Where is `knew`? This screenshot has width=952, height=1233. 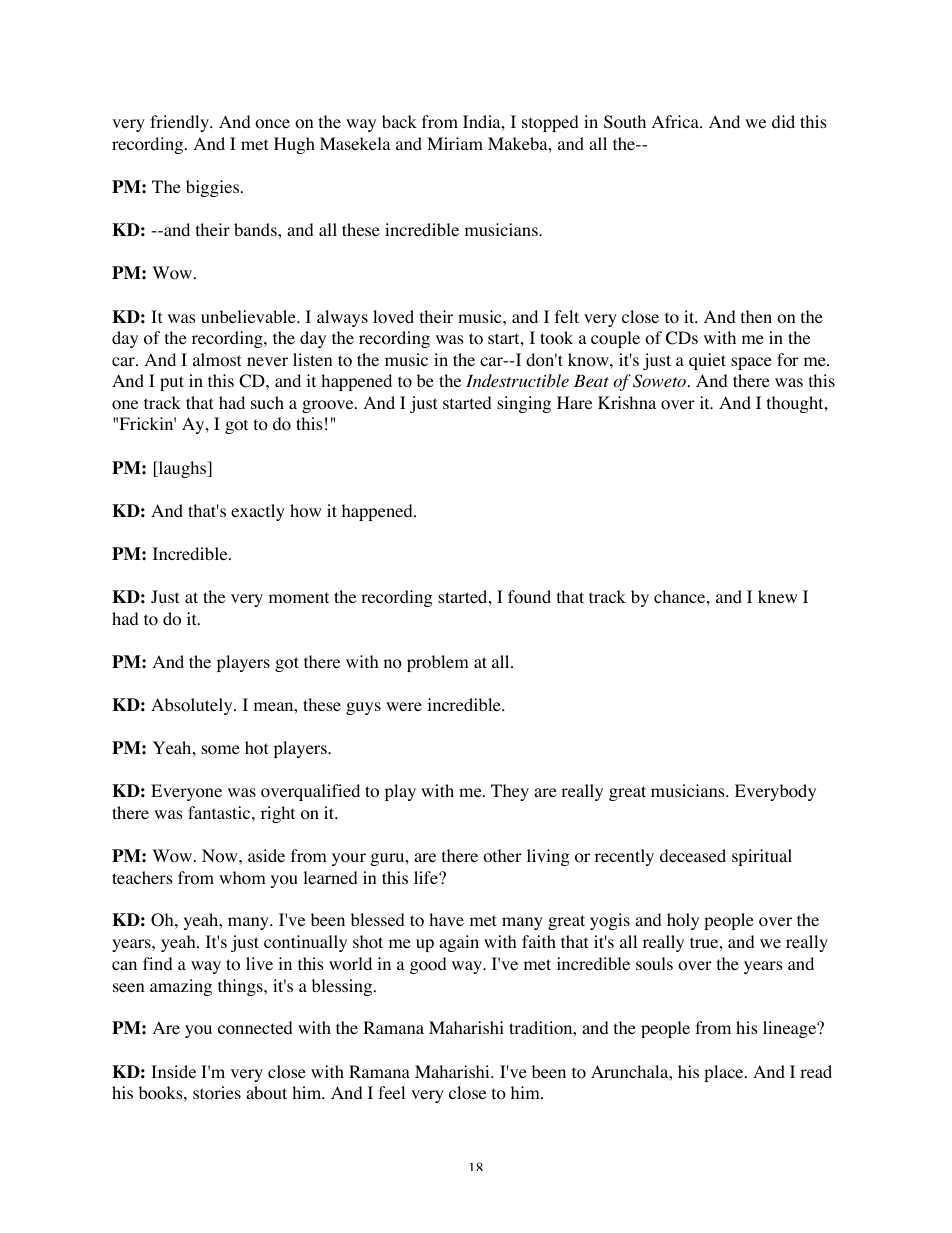
knew is located at coordinates (777, 596).
